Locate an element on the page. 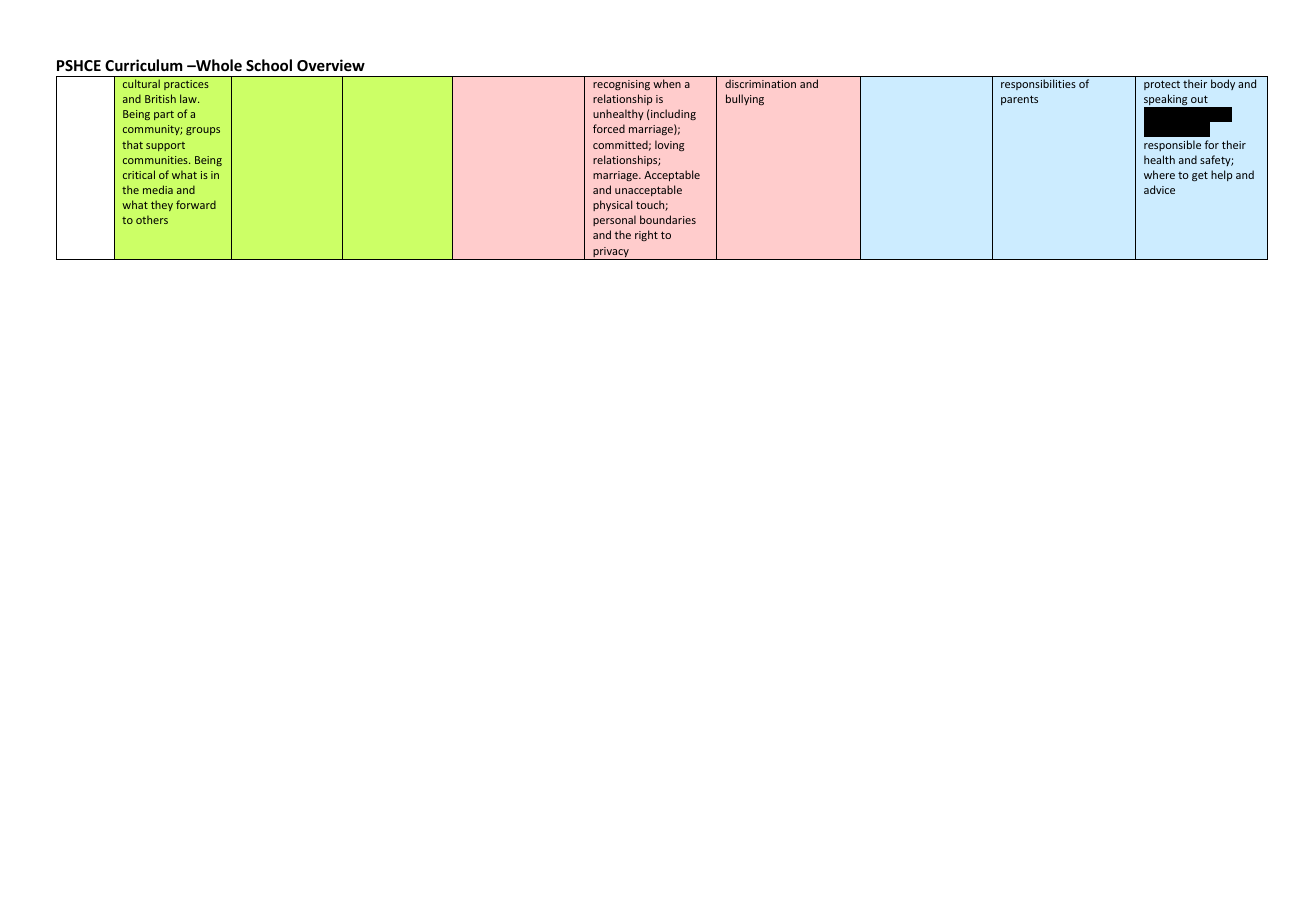  School is located at coordinates (269, 65).
